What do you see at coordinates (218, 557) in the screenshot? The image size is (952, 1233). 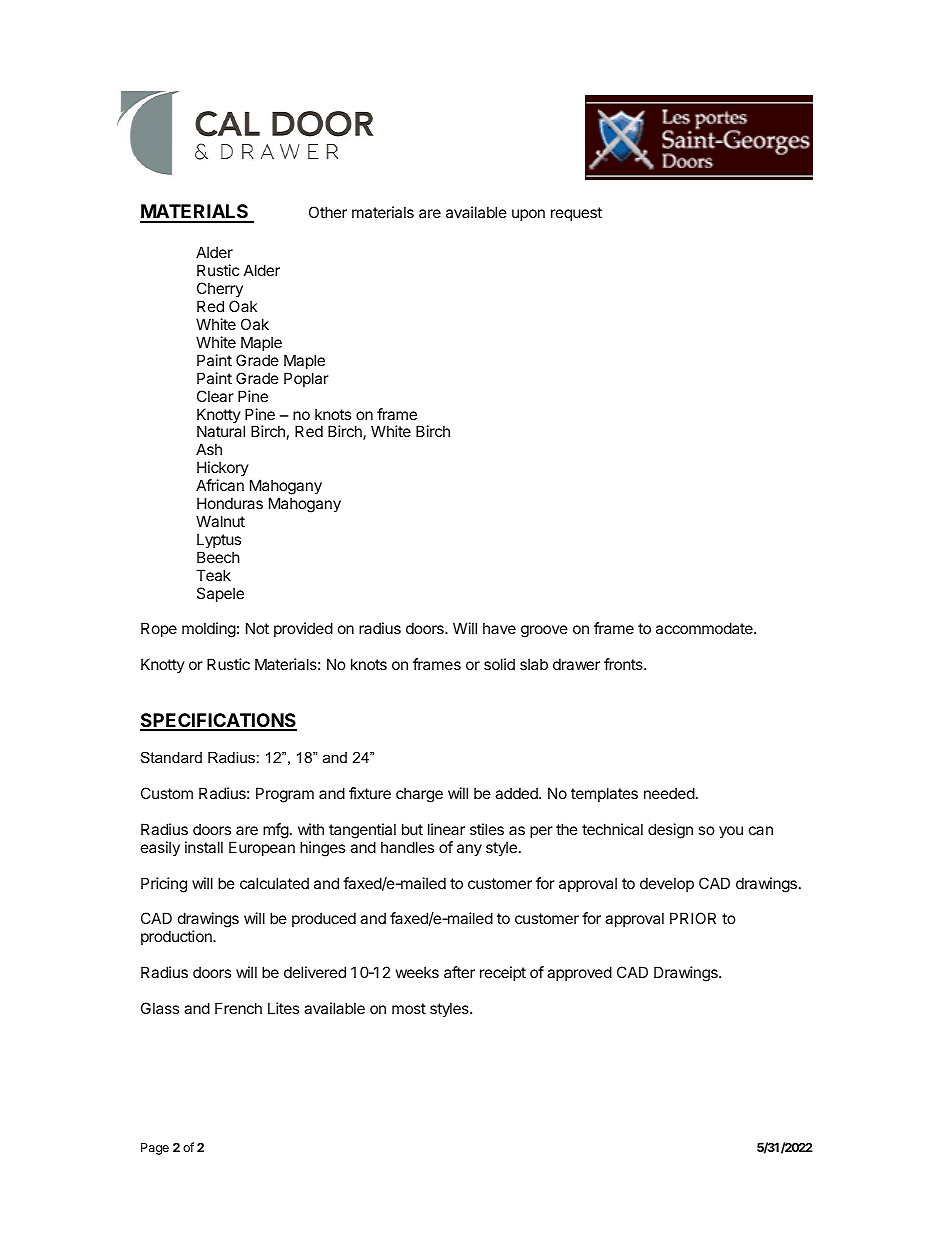 I see `Beech` at bounding box center [218, 557].
